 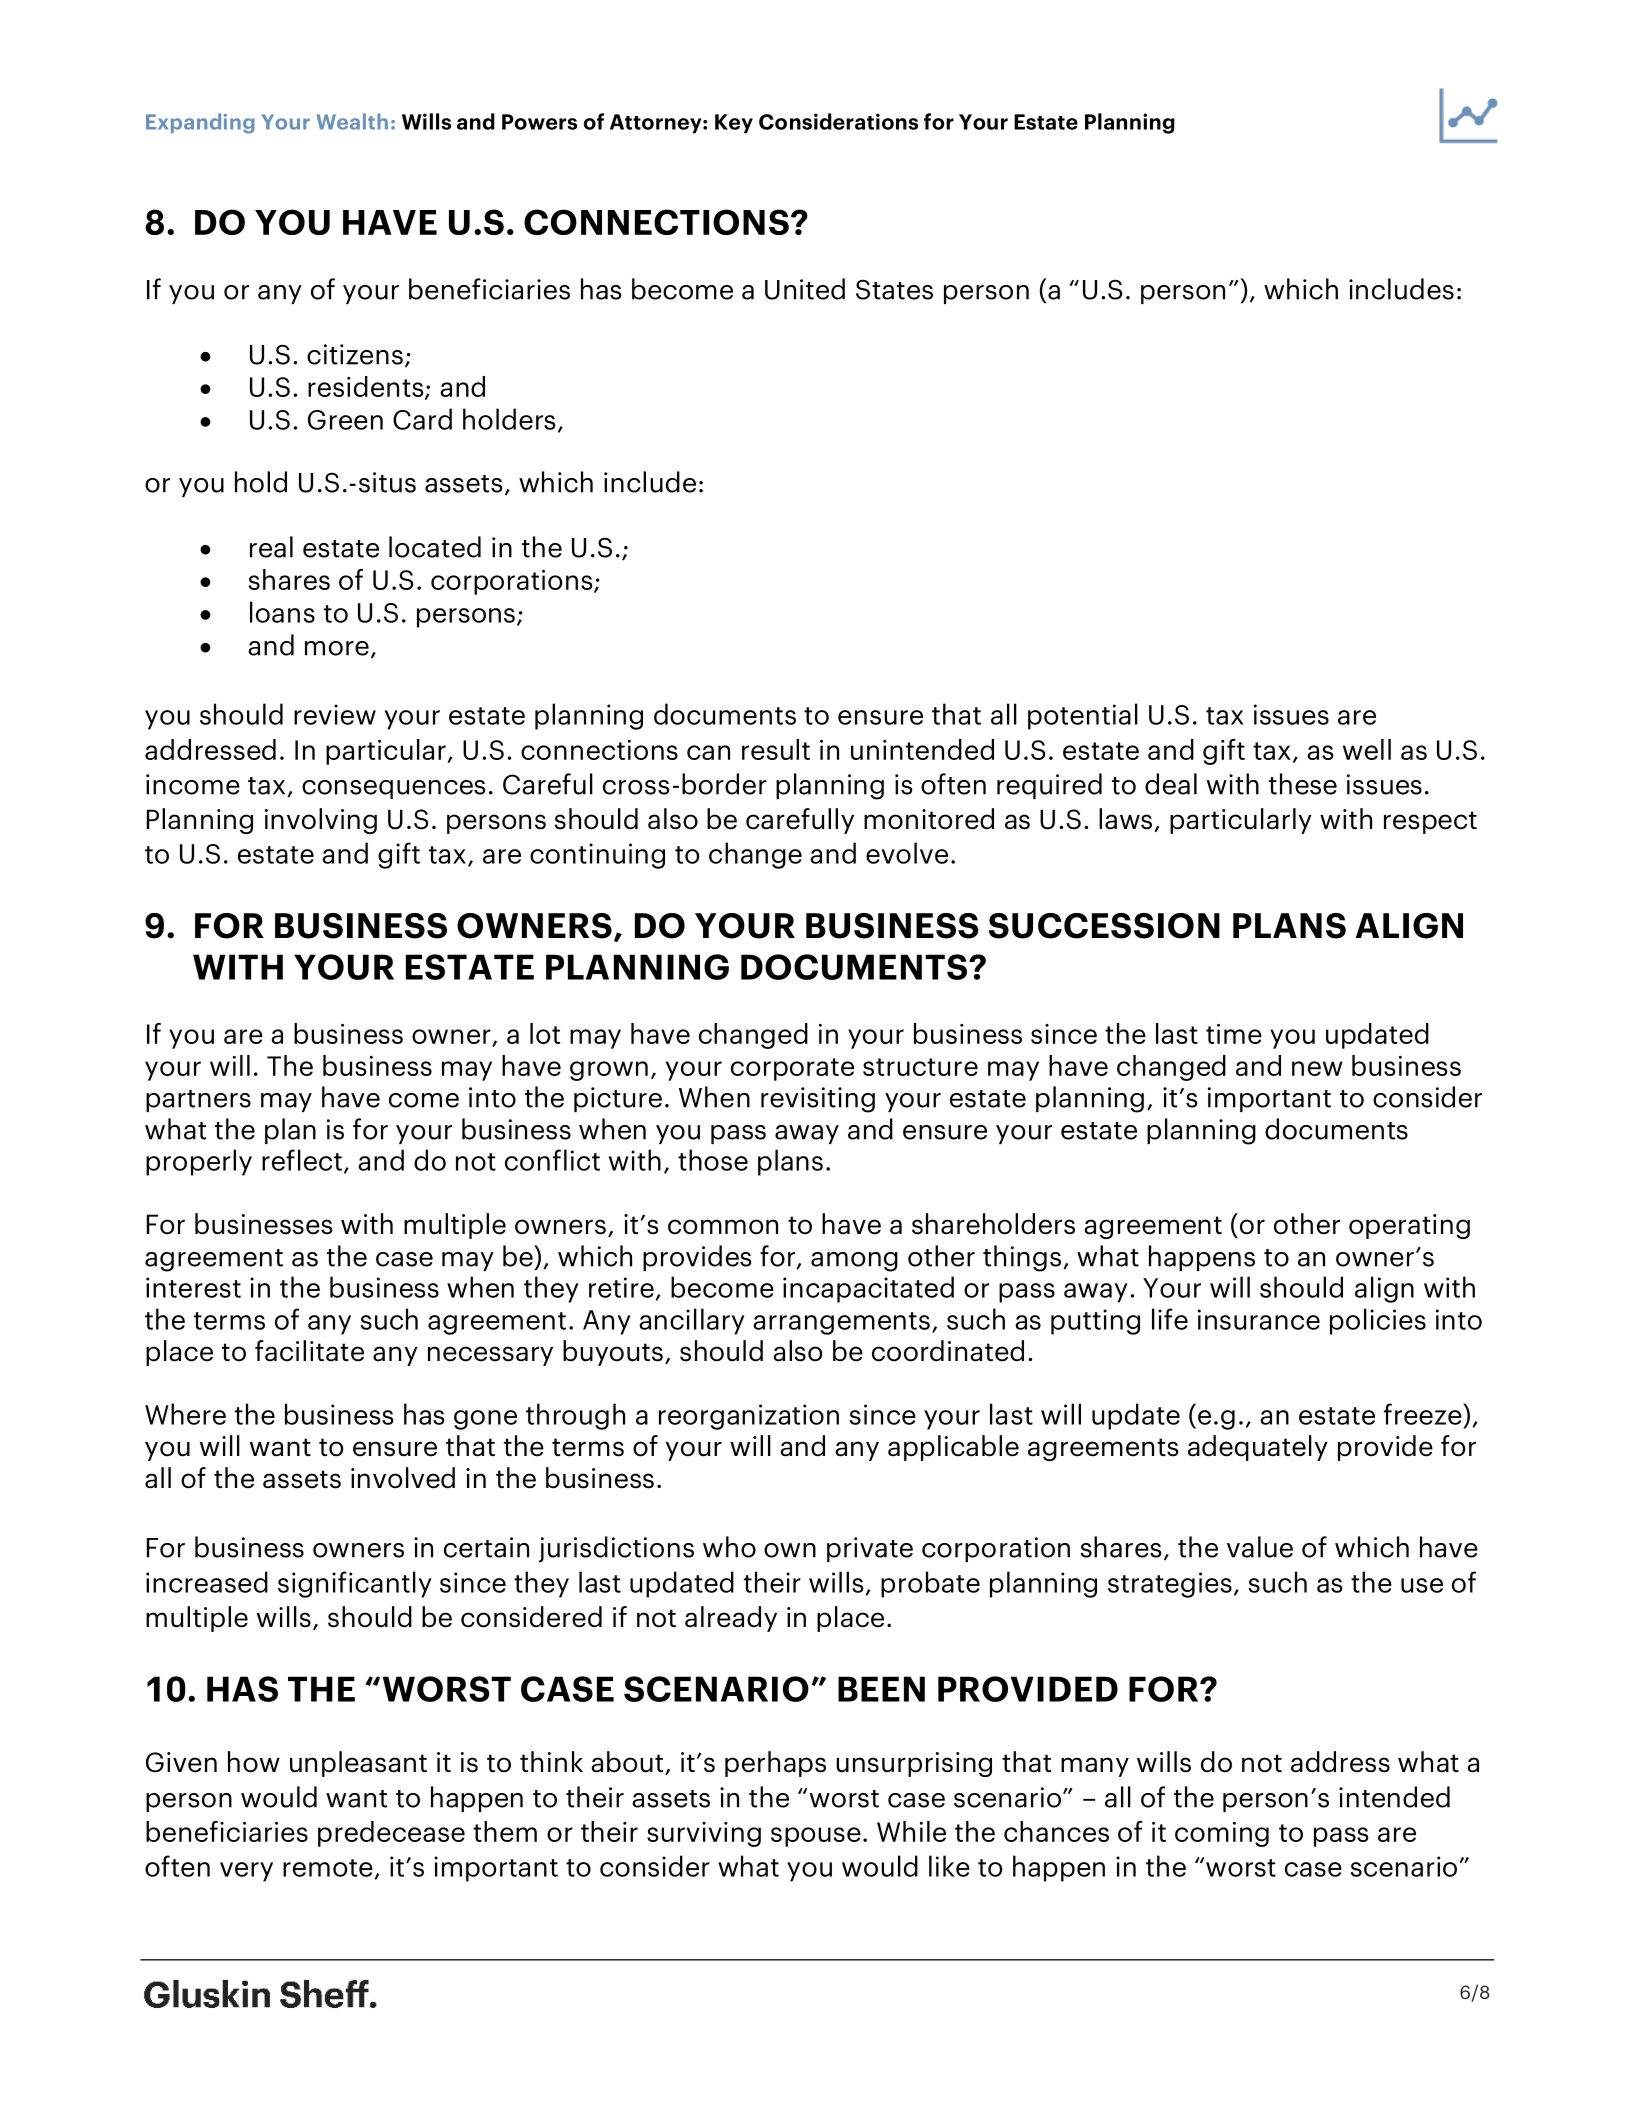 What do you see at coordinates (816, 1837) in the document?
I see `spouse` at bounding box center [816, 1837].
